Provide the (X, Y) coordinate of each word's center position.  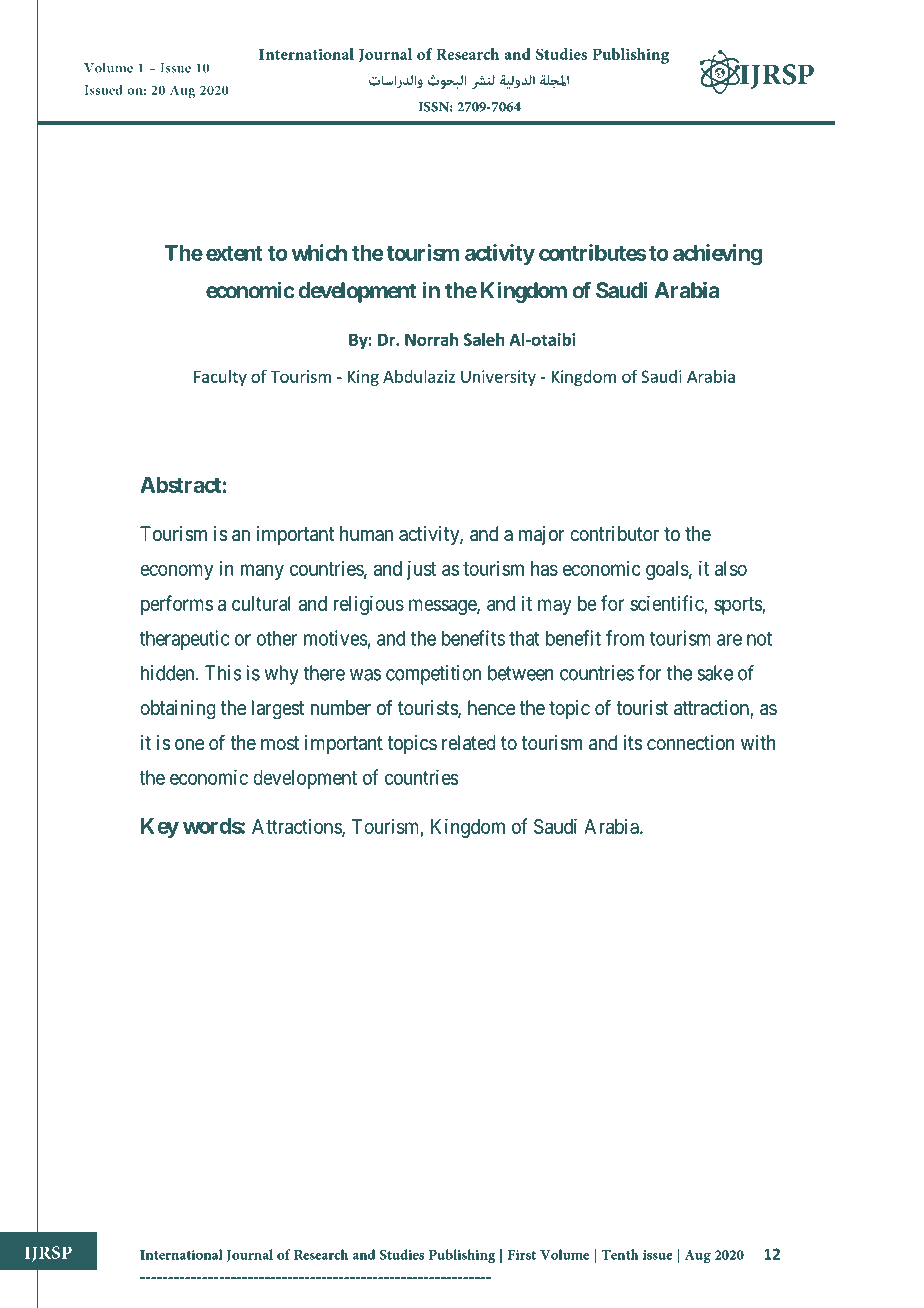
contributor (614, 533)
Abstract (181, 485)
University (498, 378)
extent (234, 253)
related (469, 743)
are (729, 640)
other (277, 638)
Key (160, 828)
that (524, 638)
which (319, 252)
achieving (717, 255)
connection (690, 742)
